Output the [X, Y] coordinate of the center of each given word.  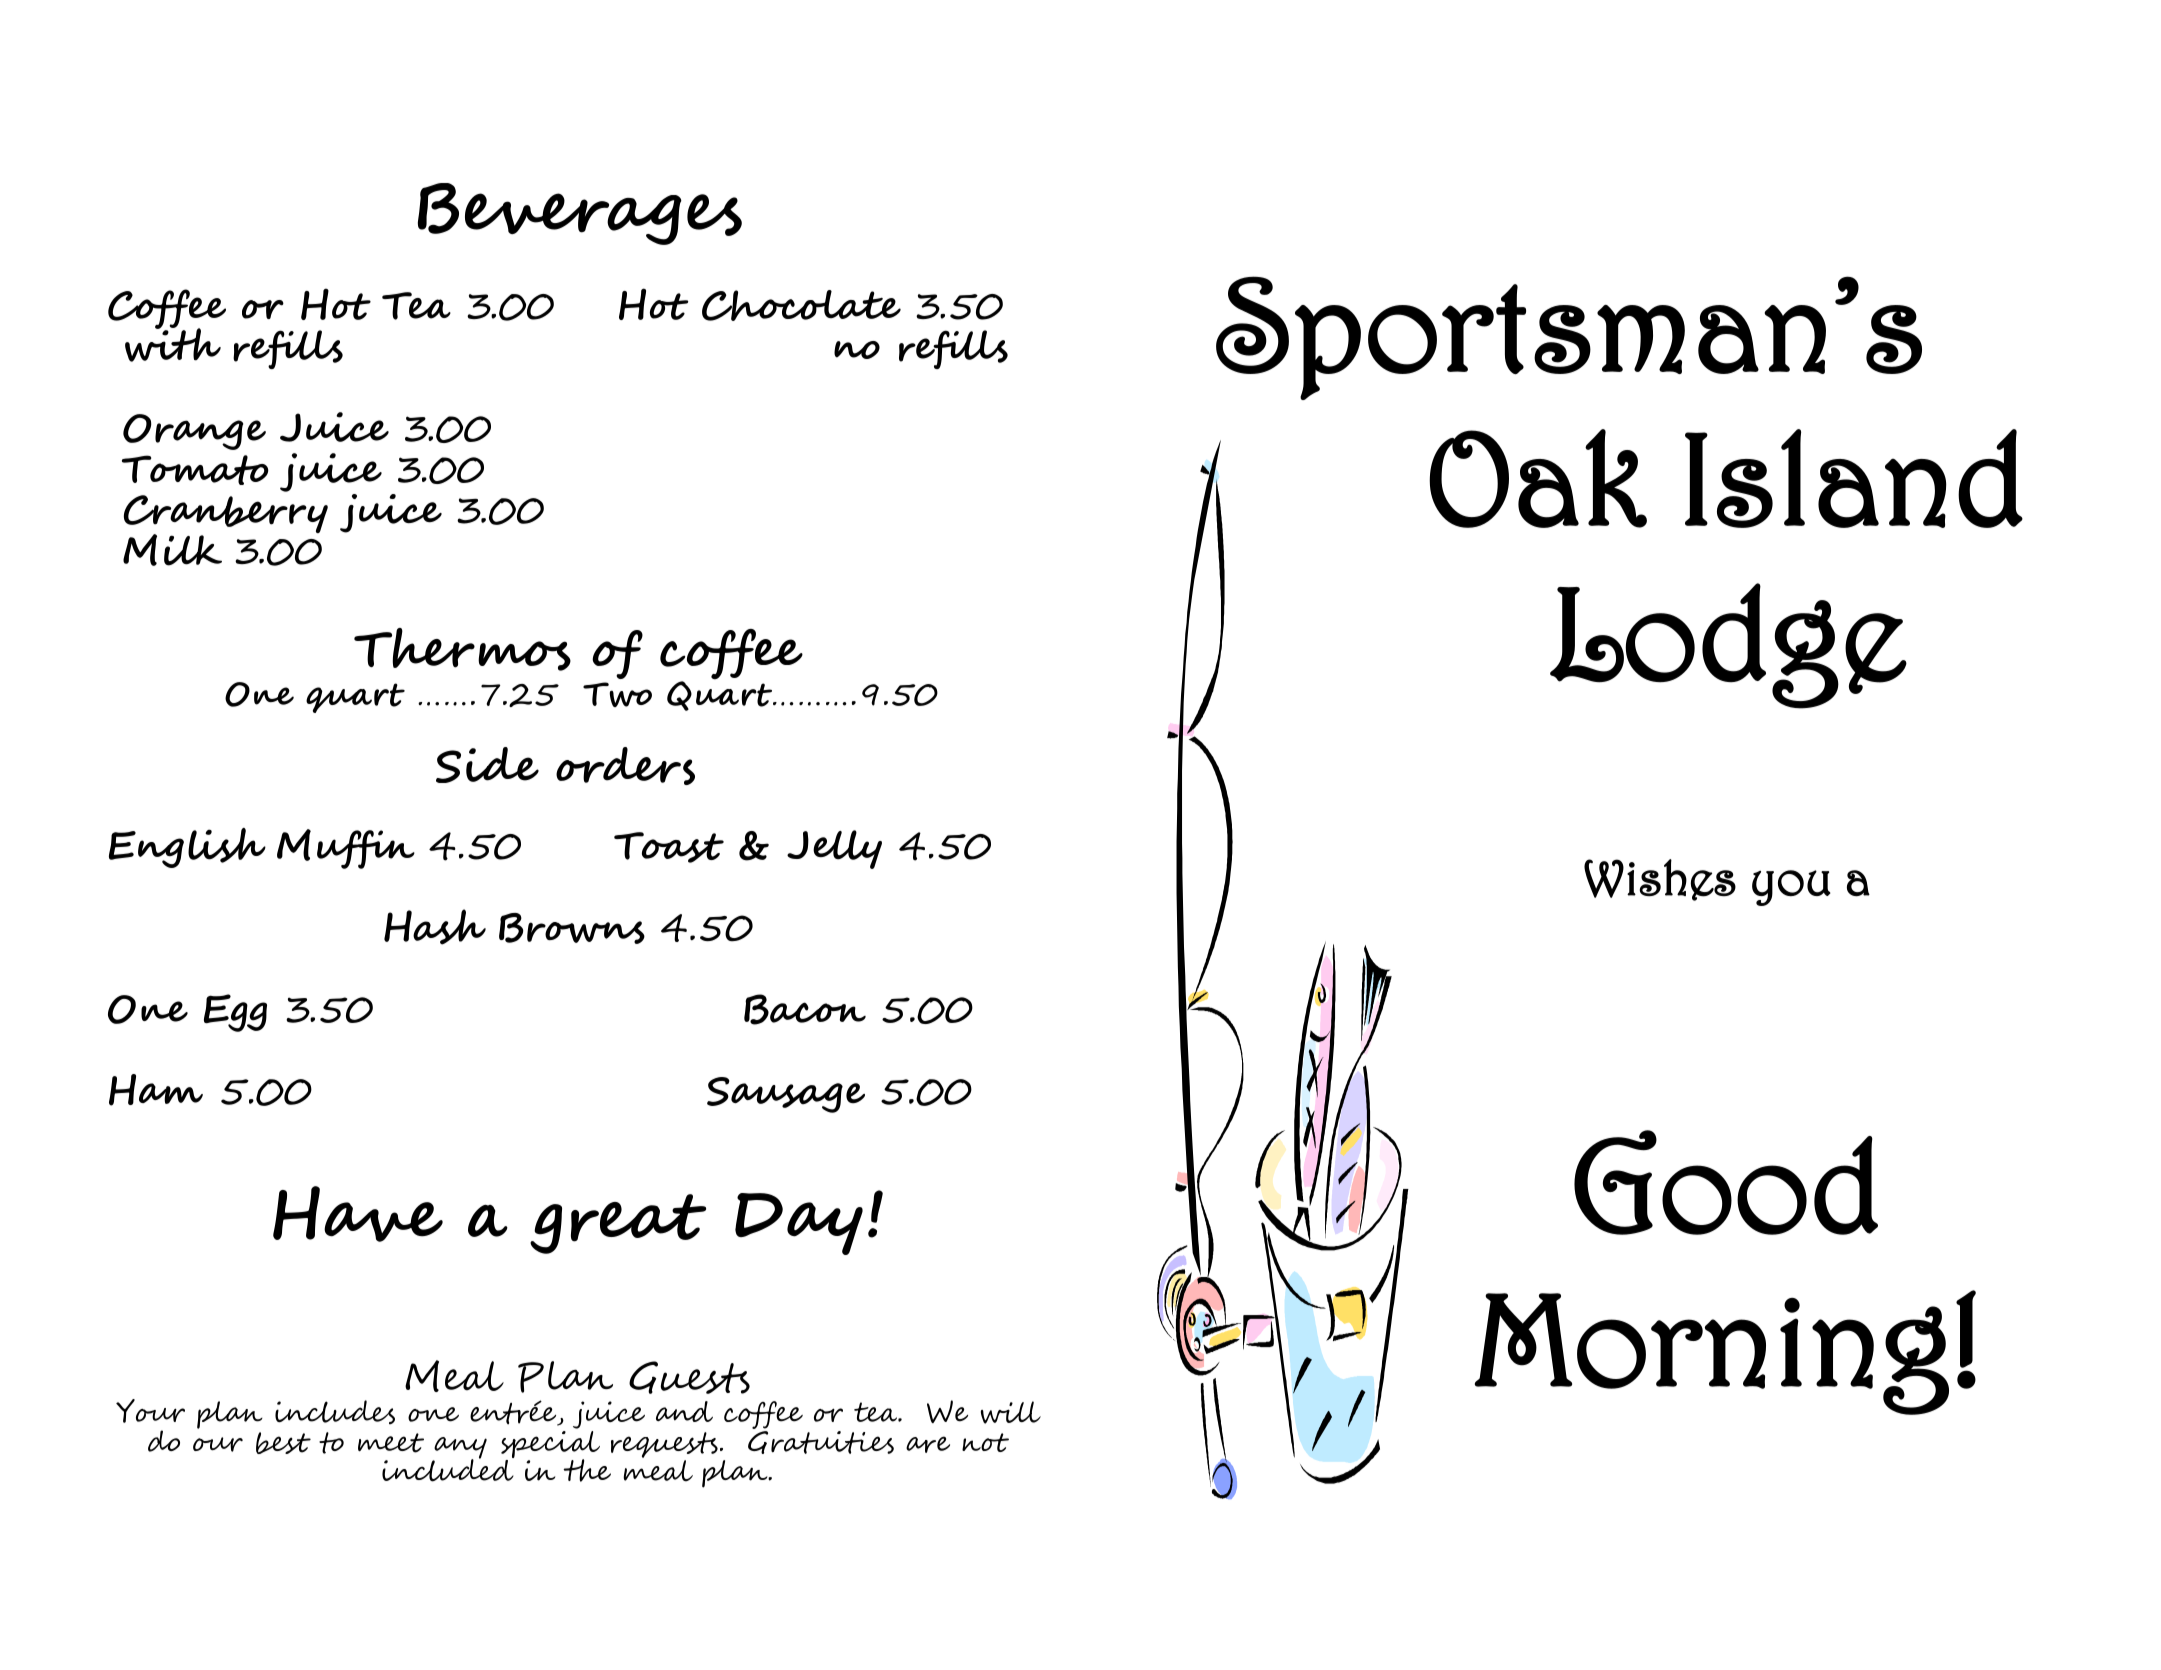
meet [391, 1443]
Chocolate [801, 305]
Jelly [834, 849]
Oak [1538, 478]
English [187, 848]
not [985, 1442]
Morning [1712, 1354]
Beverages [580, 214]
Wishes [1660, 880]
